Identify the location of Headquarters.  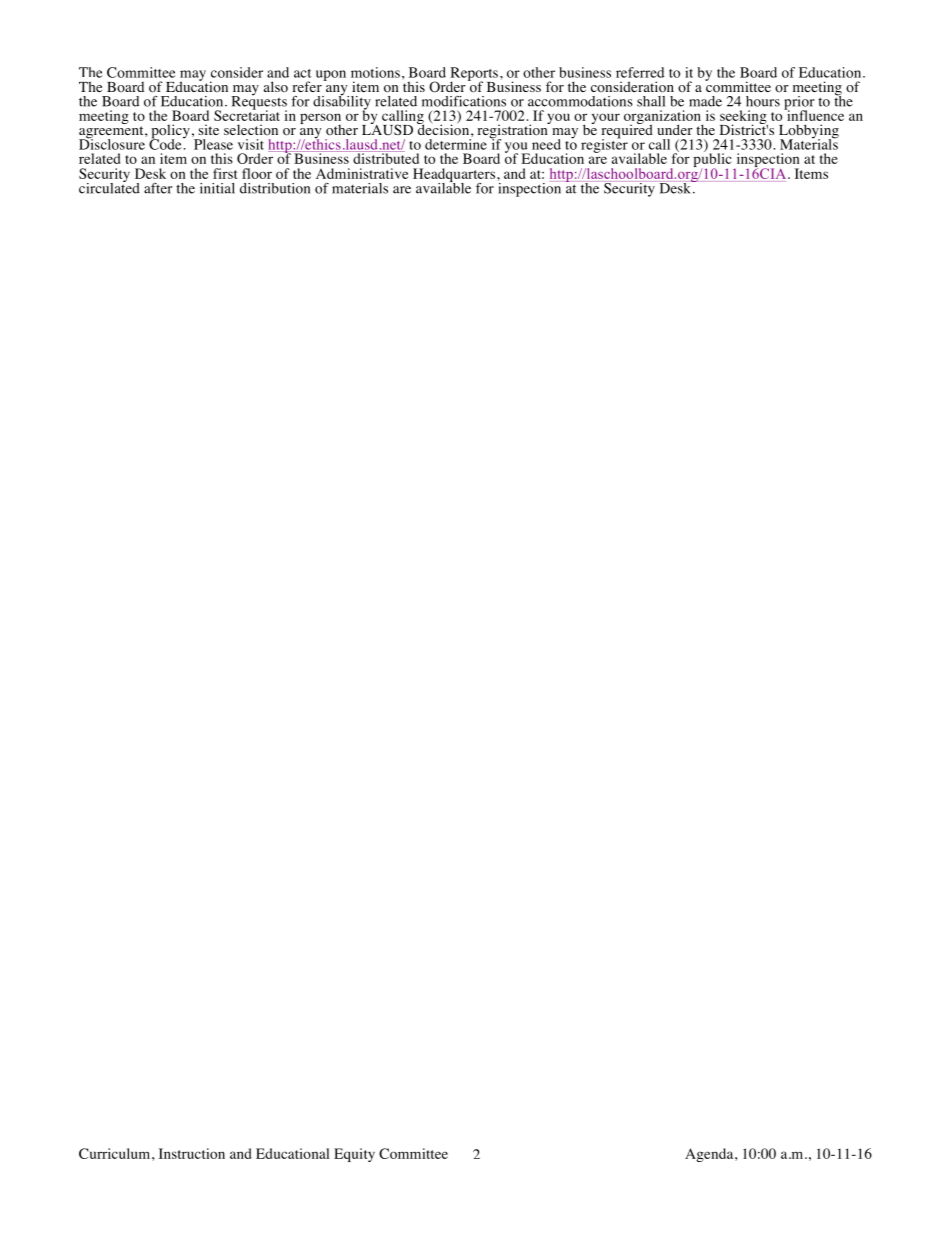
(454, 176).
